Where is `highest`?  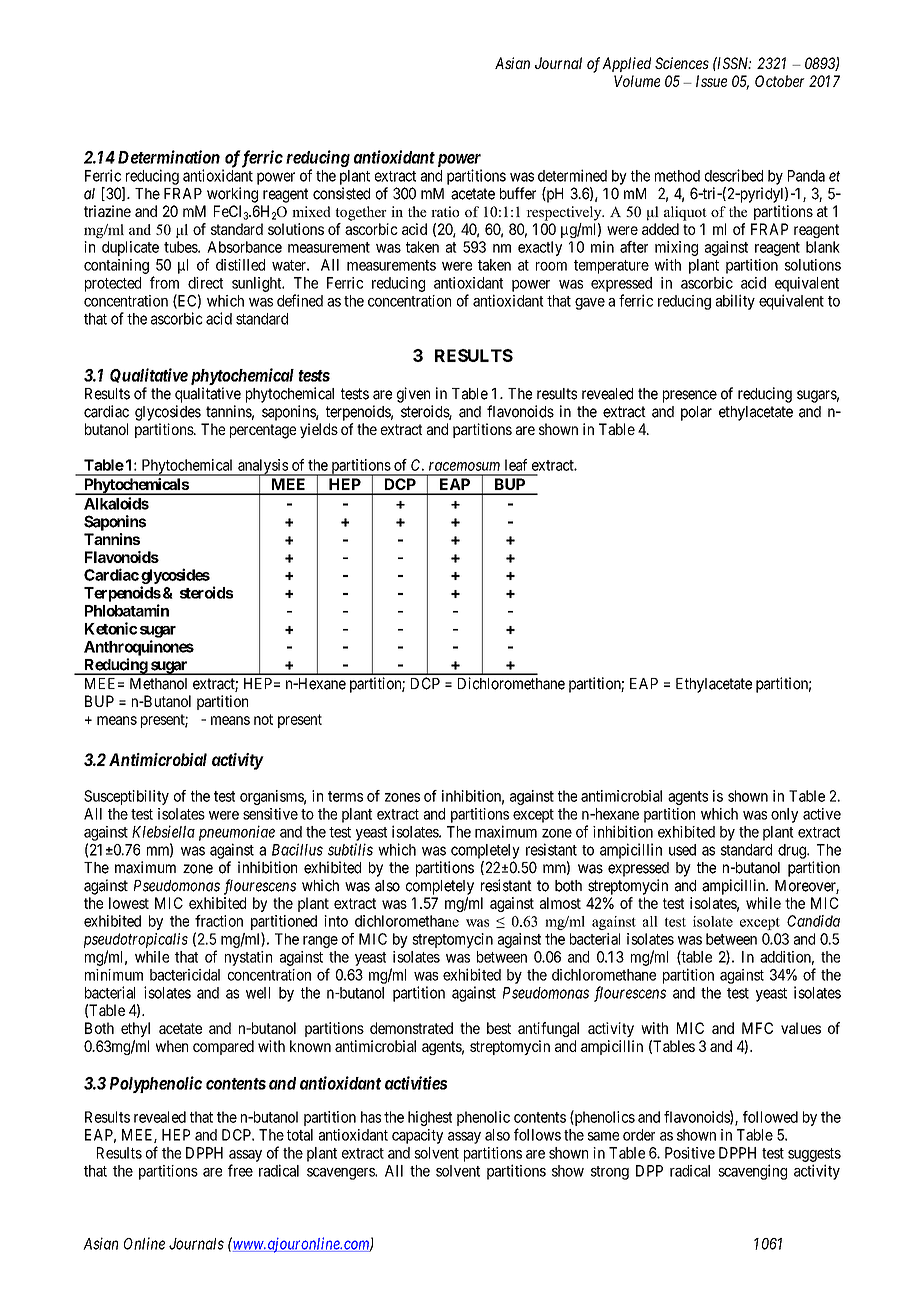
highest is located at coordinates (430, 1118).
